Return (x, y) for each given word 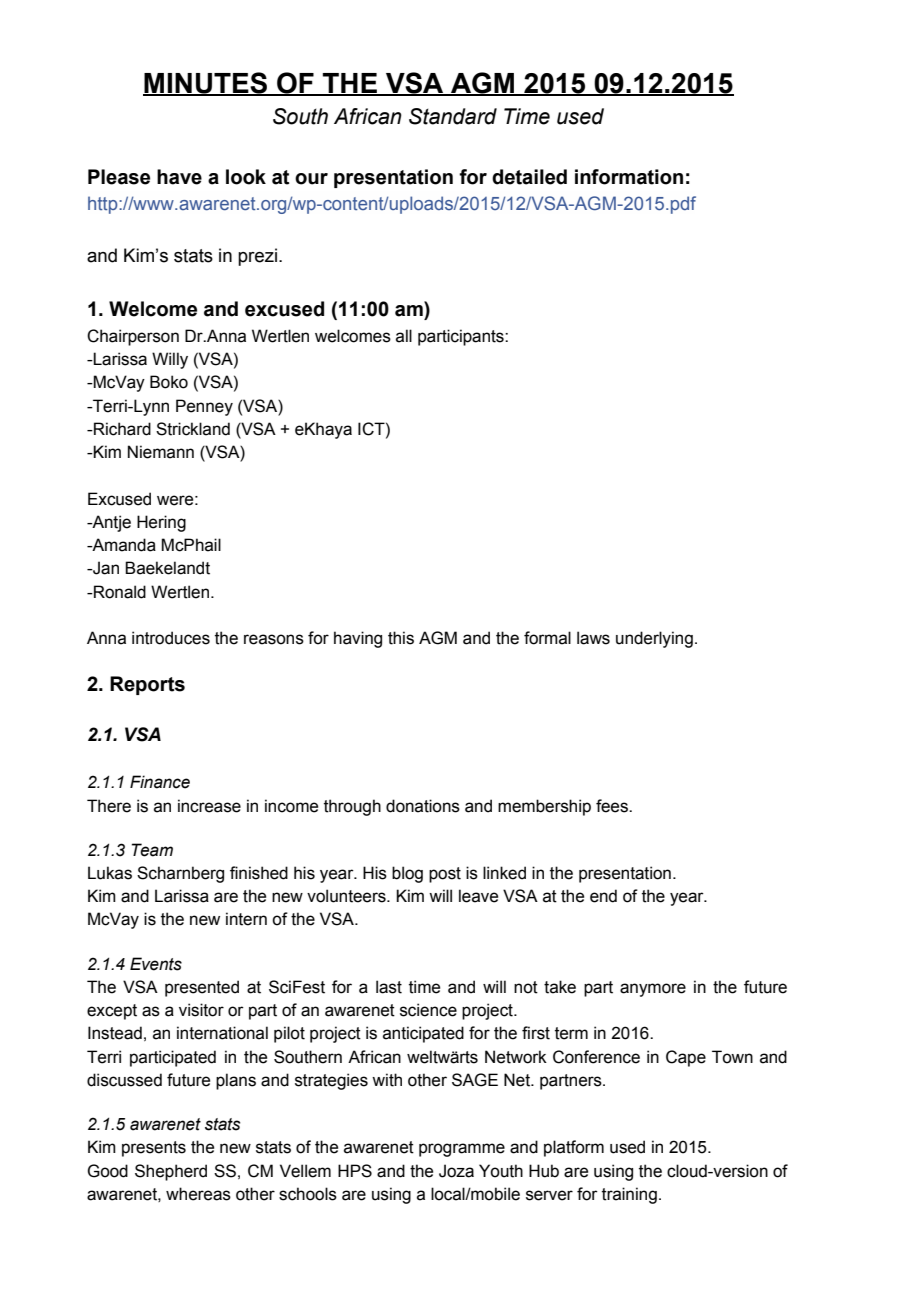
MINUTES (206, 84)
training (629, 1195)
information (629, 177)
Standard (453, 116)
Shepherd (171, 1172)
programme (462, 1150)
